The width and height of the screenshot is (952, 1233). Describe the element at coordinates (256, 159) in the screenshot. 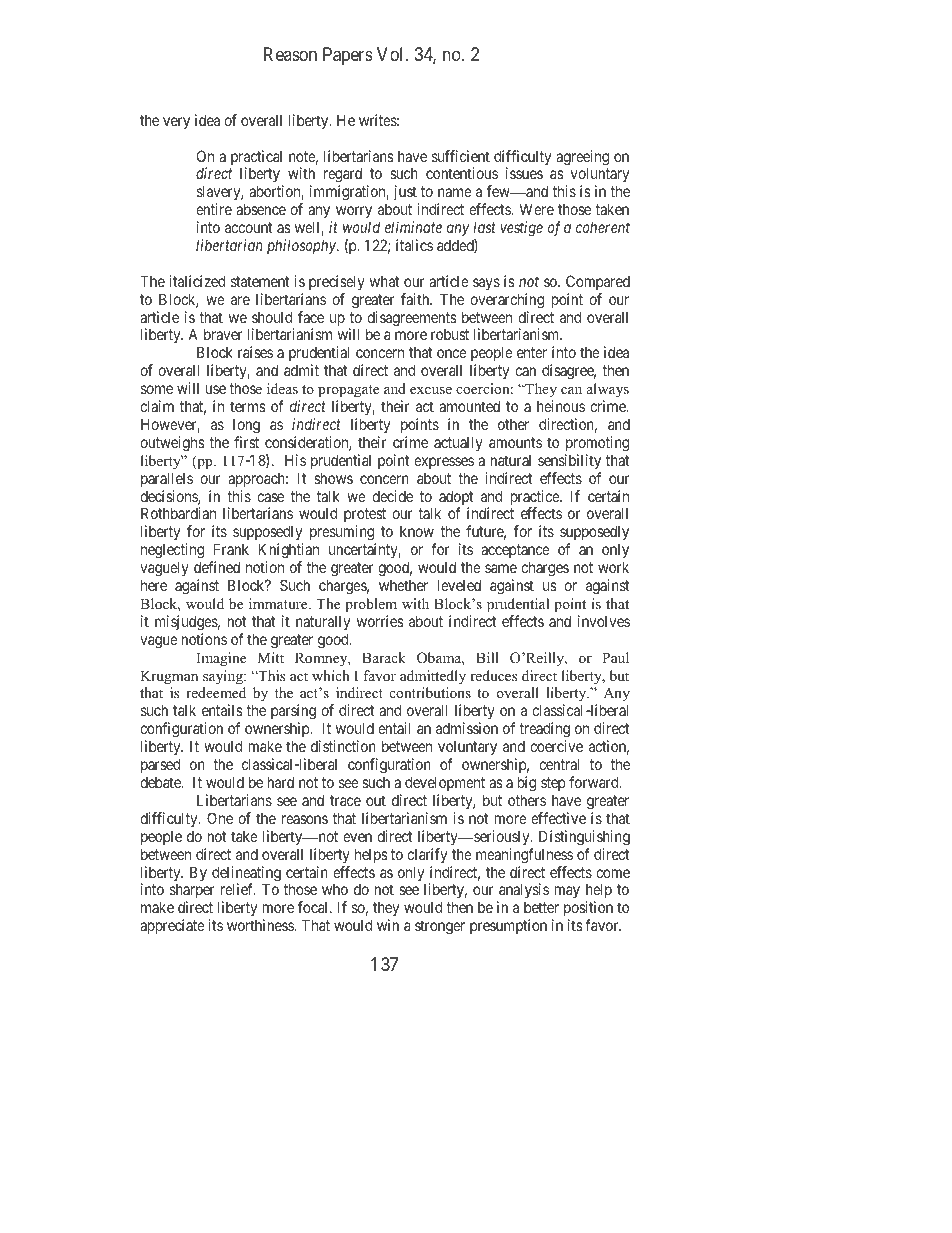

I see `practical` at that location.
